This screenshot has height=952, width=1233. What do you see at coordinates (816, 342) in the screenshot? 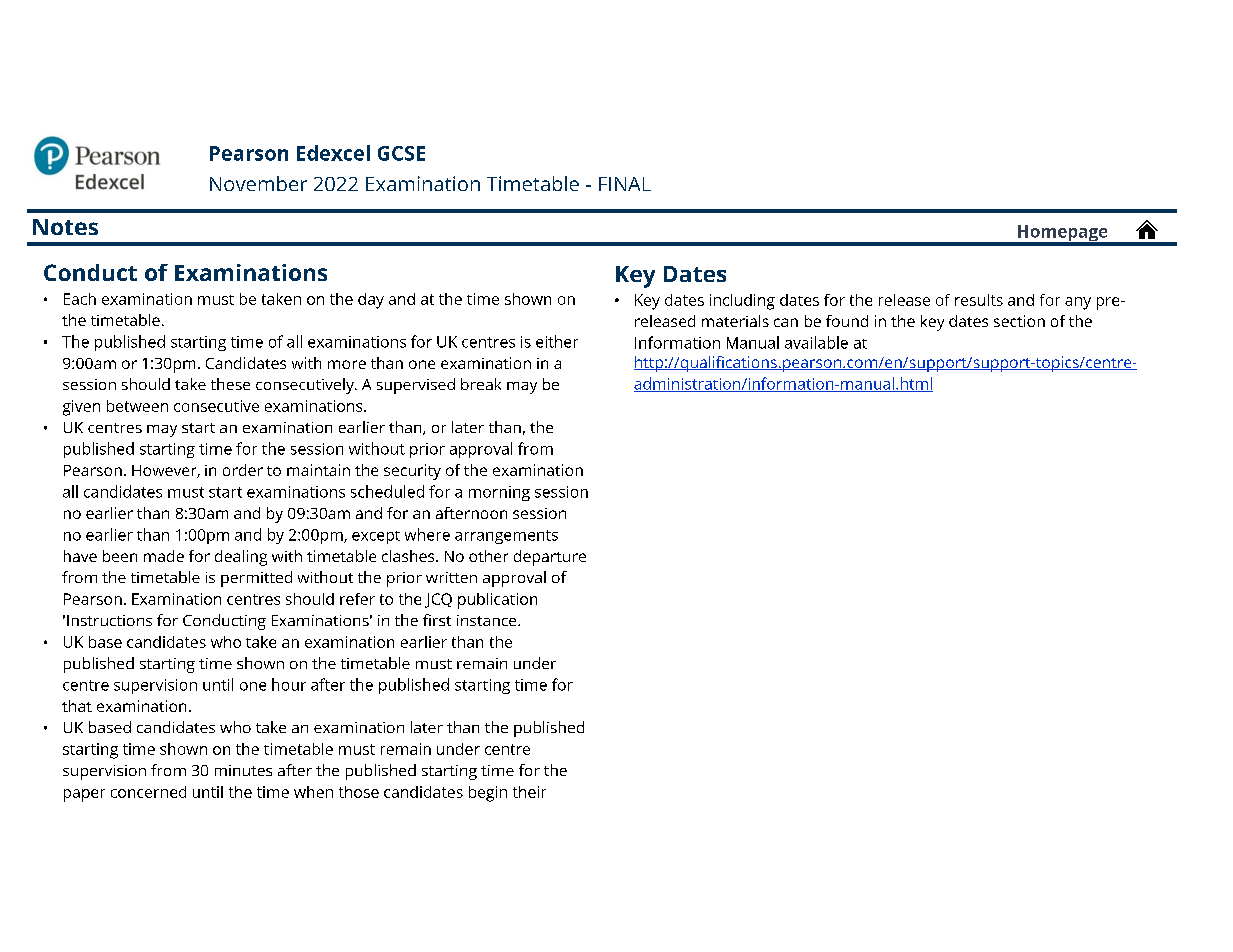
I see `available` at bounding box center [816, 342].
